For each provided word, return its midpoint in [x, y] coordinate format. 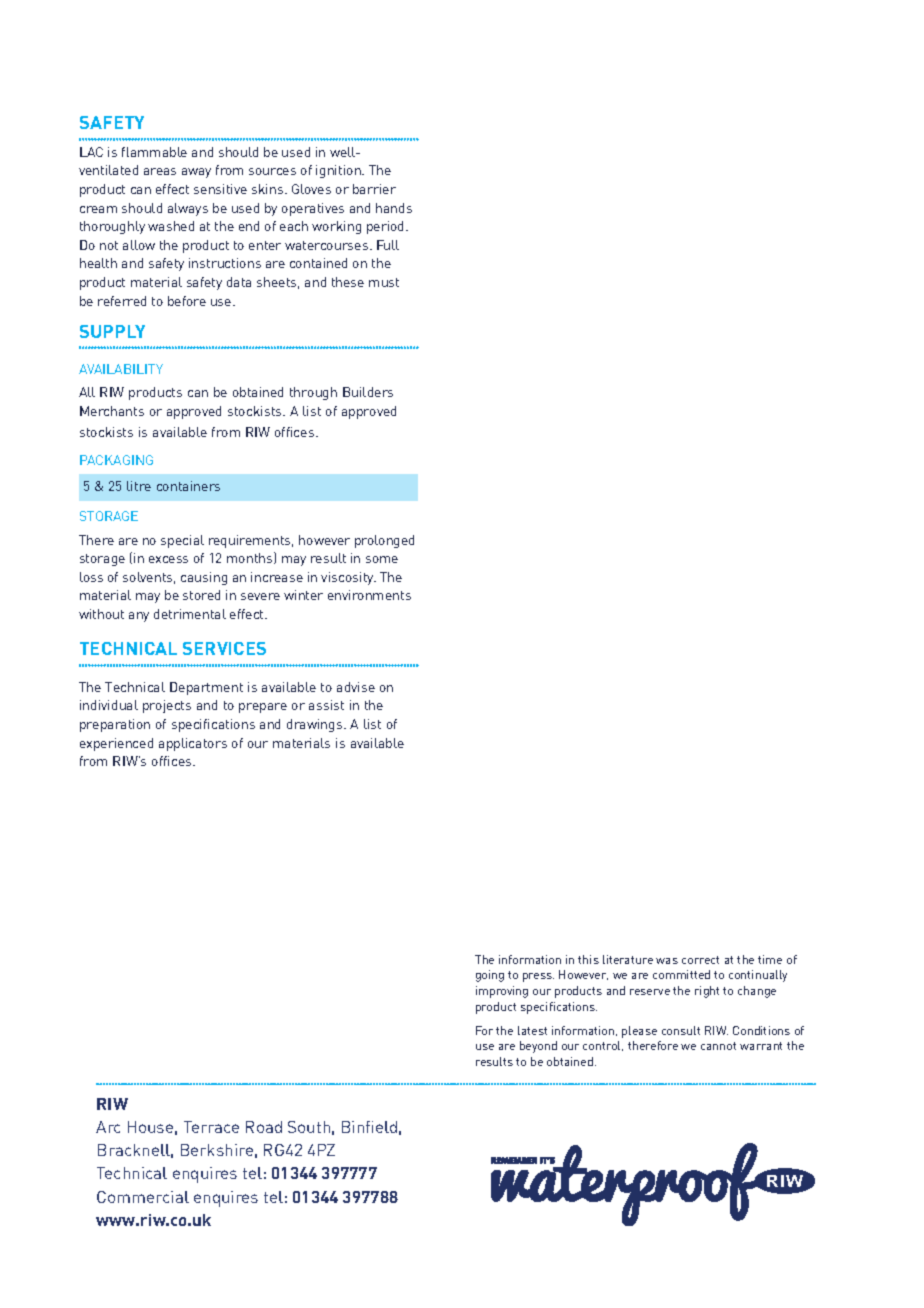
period [387, 227]
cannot [718, 1046]
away [196, 173]
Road [264, 1127]
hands [394, 208]
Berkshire [217, 1150]
